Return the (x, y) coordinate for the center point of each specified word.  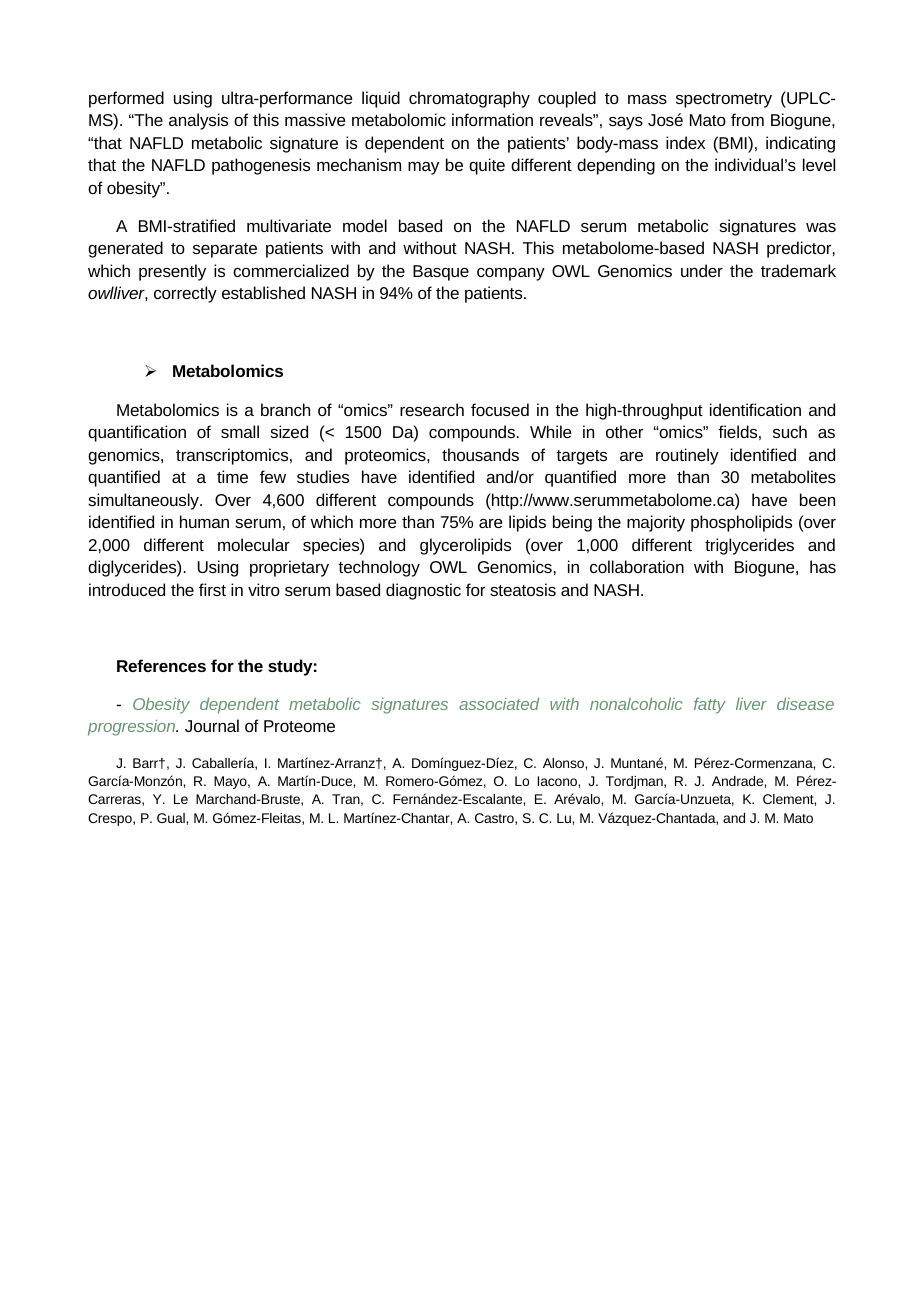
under (702, 270)
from (747, 119)
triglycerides (749, 546)
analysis (198, 121)
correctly (185, 294)
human (204, 521)
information (492, 119)
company (511, 274)
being (572, 523)
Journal (212, 725)
